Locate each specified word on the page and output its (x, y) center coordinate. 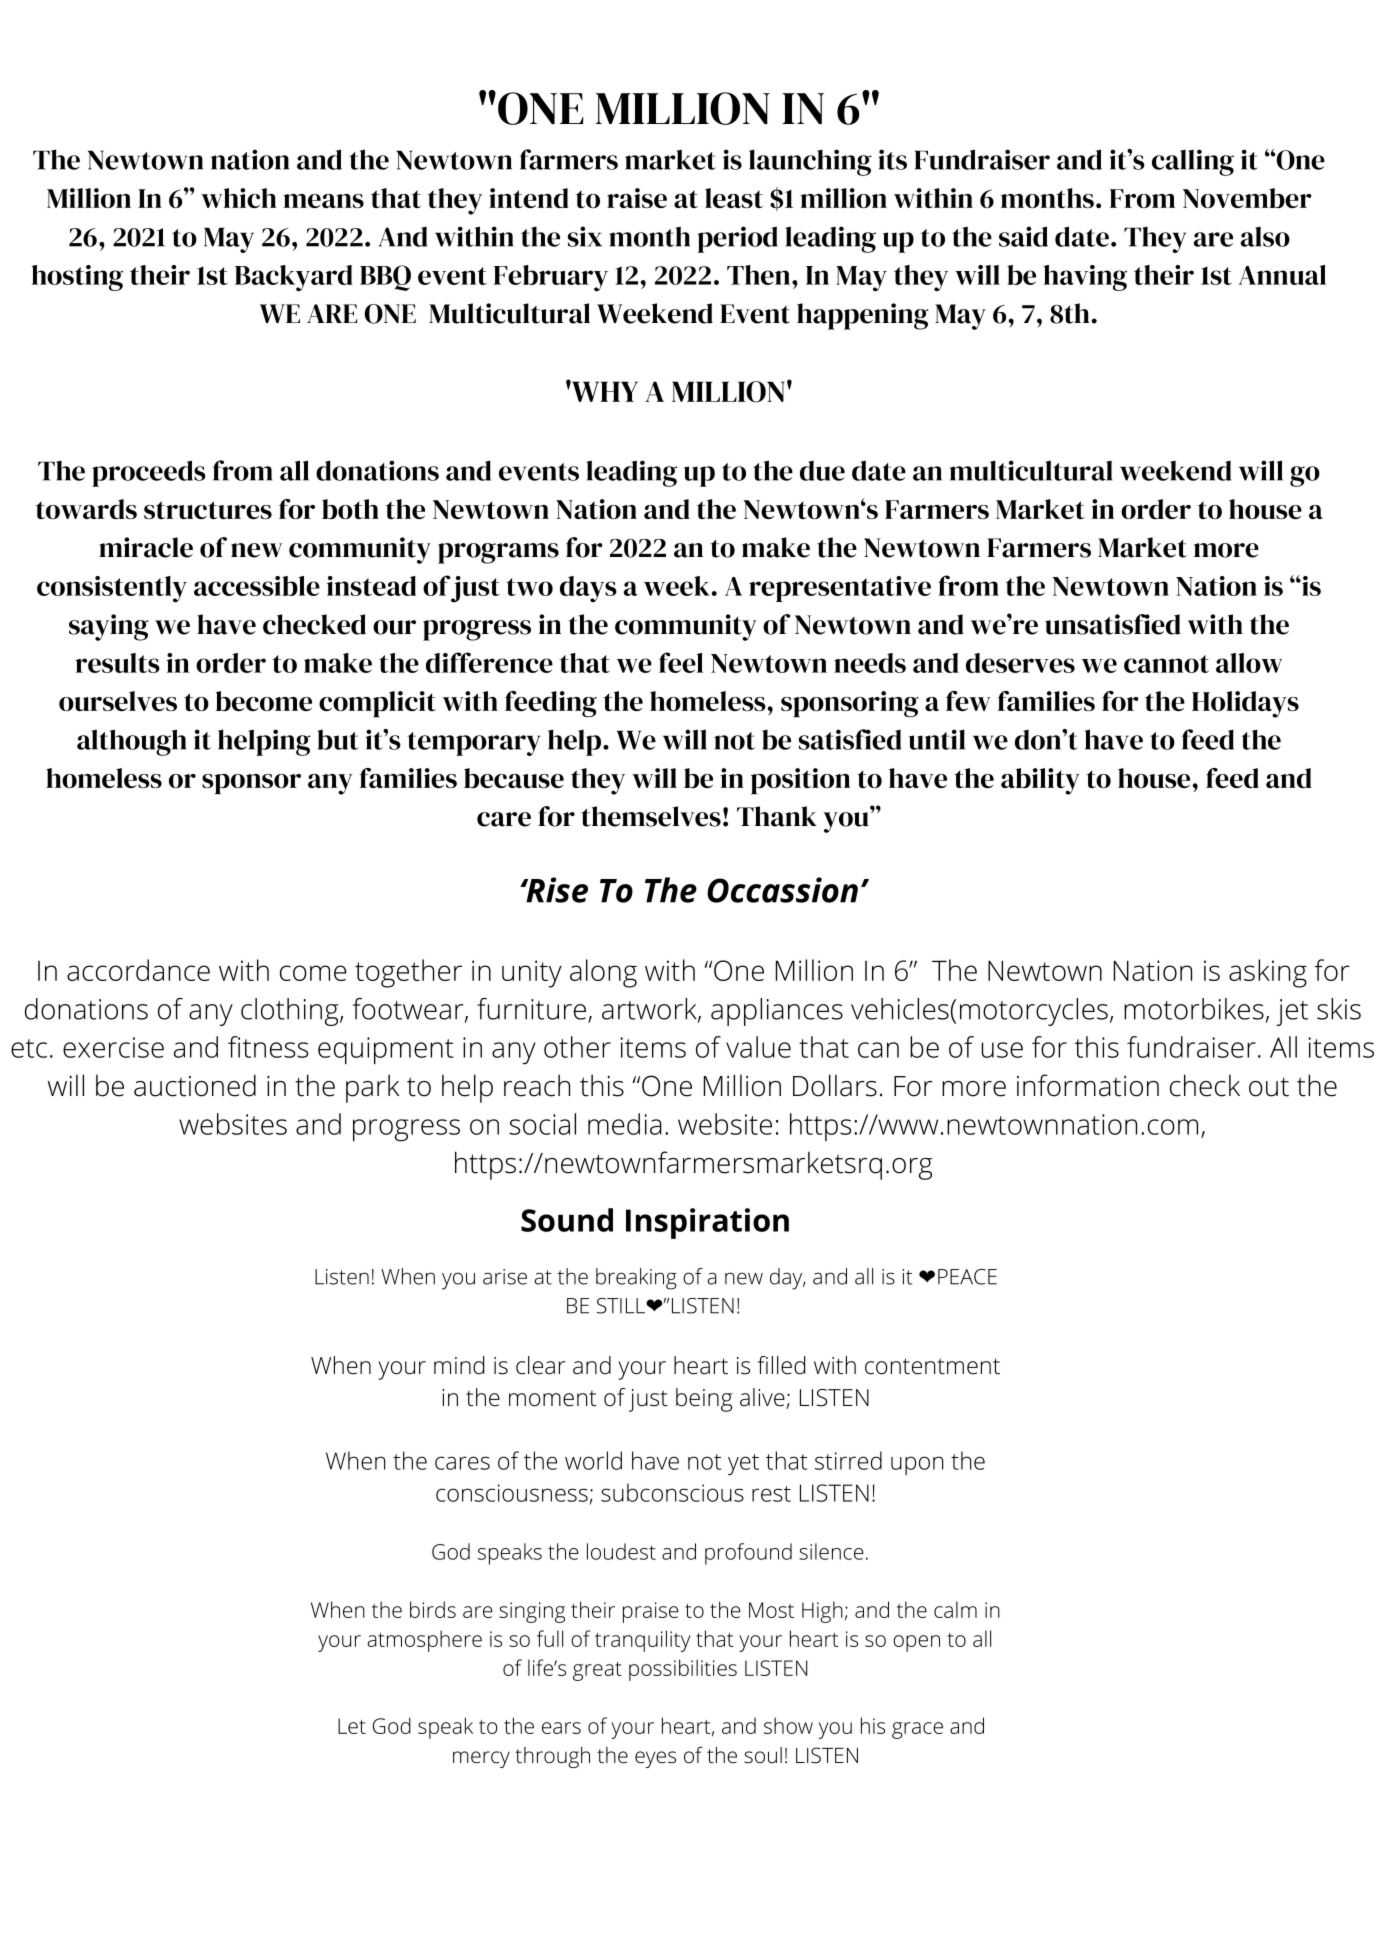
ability (1040, 781)
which (238, 198)
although (131, 742)
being (704, 1400)
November (1247, 198)
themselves (651, 816)
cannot (1166, 664)
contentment (932, 1366)
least (734, 198)
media (625, 1124)
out (1269, 1087)
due (822, 471)
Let (352, 1726)
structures (208, 510)
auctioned (195, 1085)
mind (459, 1365)
